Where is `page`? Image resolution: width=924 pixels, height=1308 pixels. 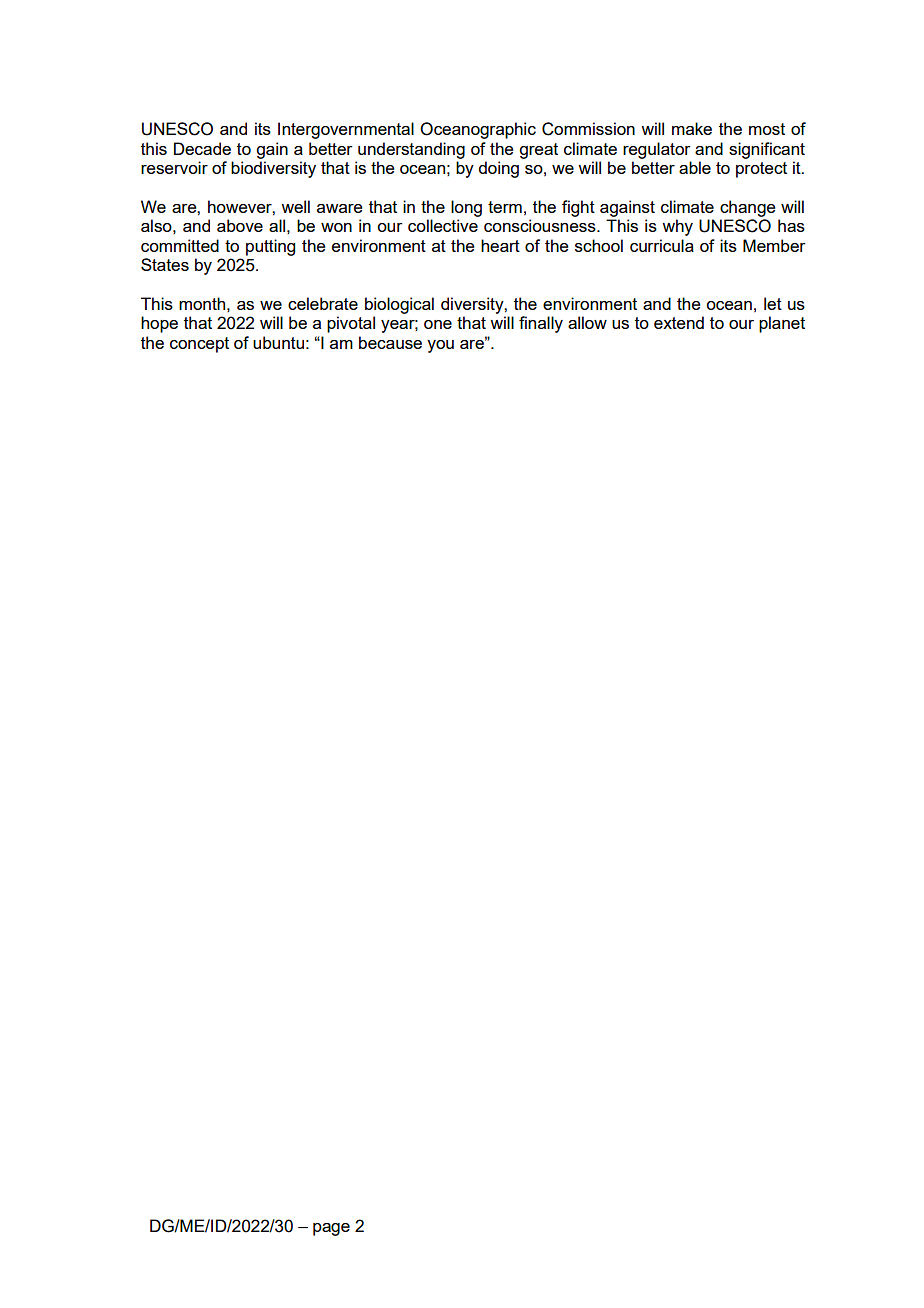
page is located at coordinates (331, 1229).
